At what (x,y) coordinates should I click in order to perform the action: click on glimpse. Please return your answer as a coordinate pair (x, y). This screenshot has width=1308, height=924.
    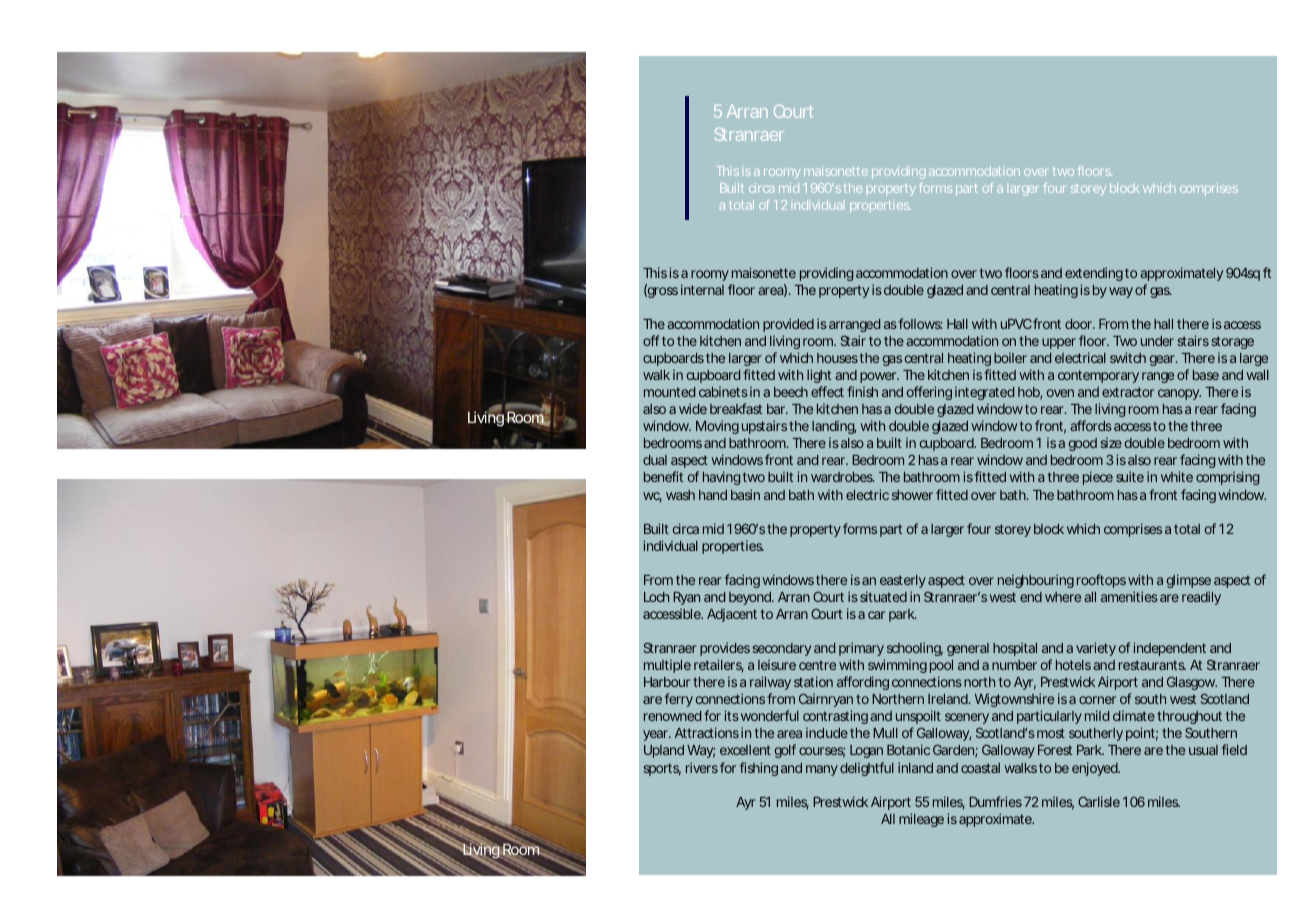
    Looking at the image, I should click on (1189, 581).
